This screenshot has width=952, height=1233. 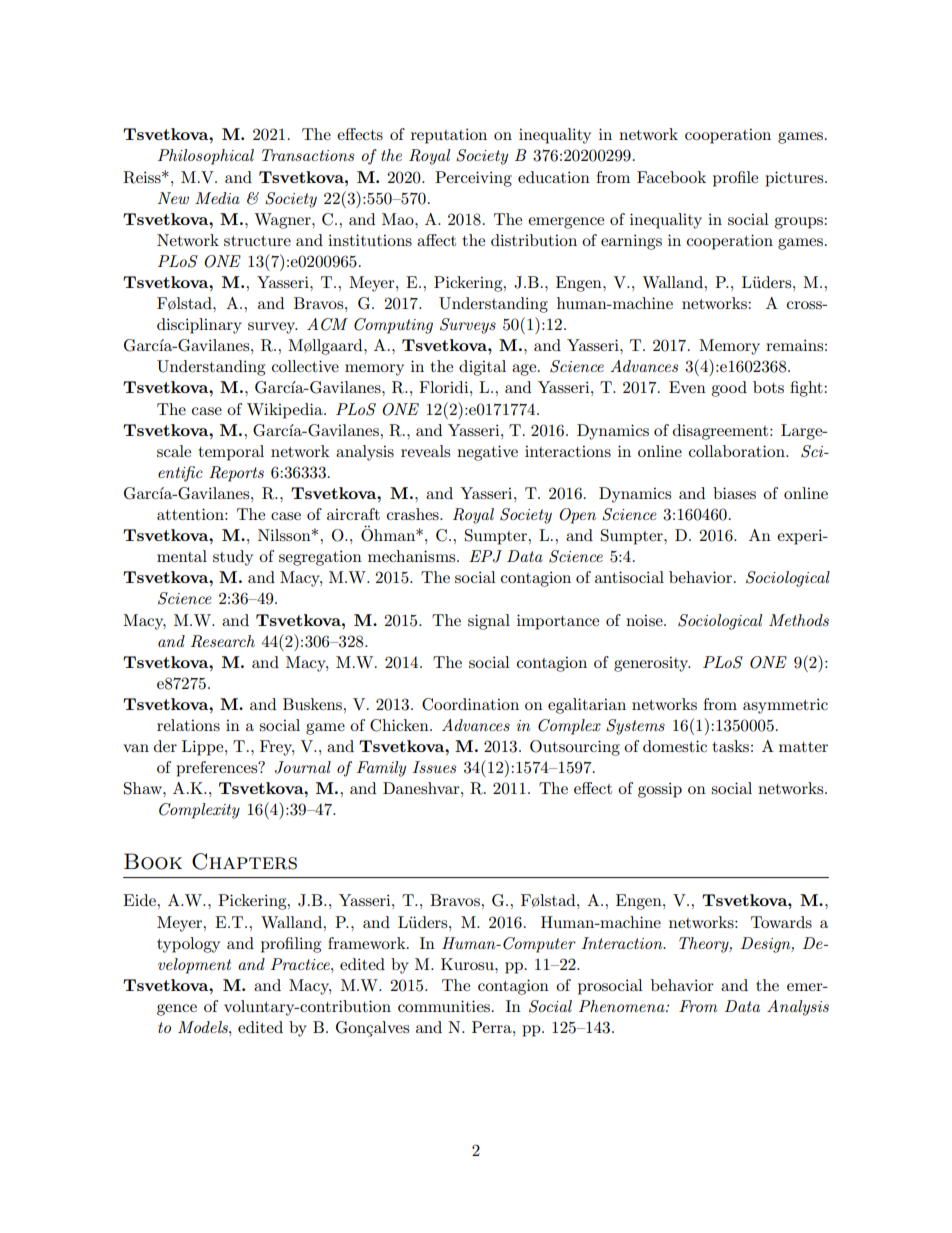 What do you see at coordinates (188, 945) in the screenshot?
I see `typology` at bounding box center [188, 945].
